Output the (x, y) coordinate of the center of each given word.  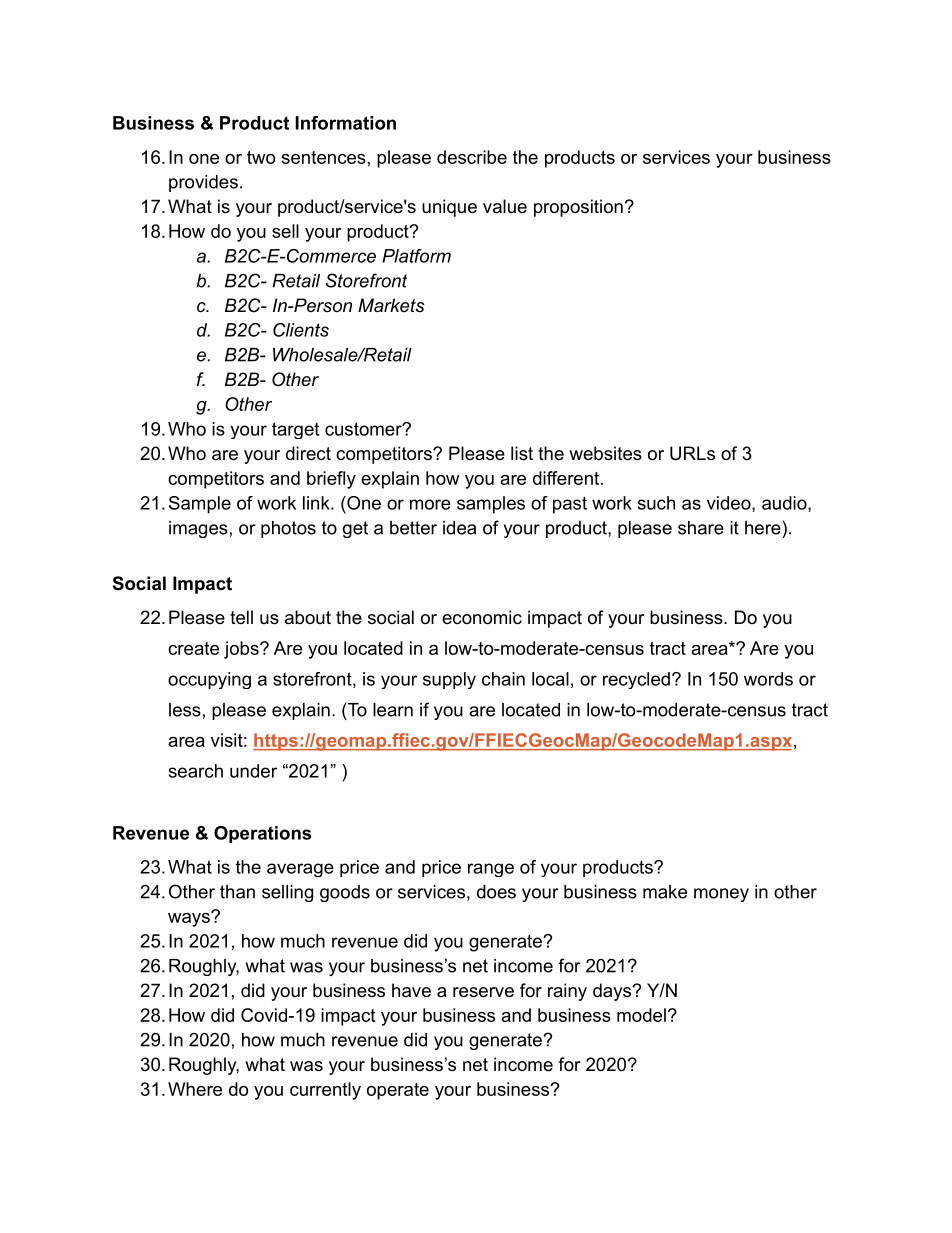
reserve (483, 992)
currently (325, 1091)
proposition (578, 208)
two (261, 157)
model (641, 1015)
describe (472, 157)
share (701, 528)
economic (482, 617)
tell (241, 617)
